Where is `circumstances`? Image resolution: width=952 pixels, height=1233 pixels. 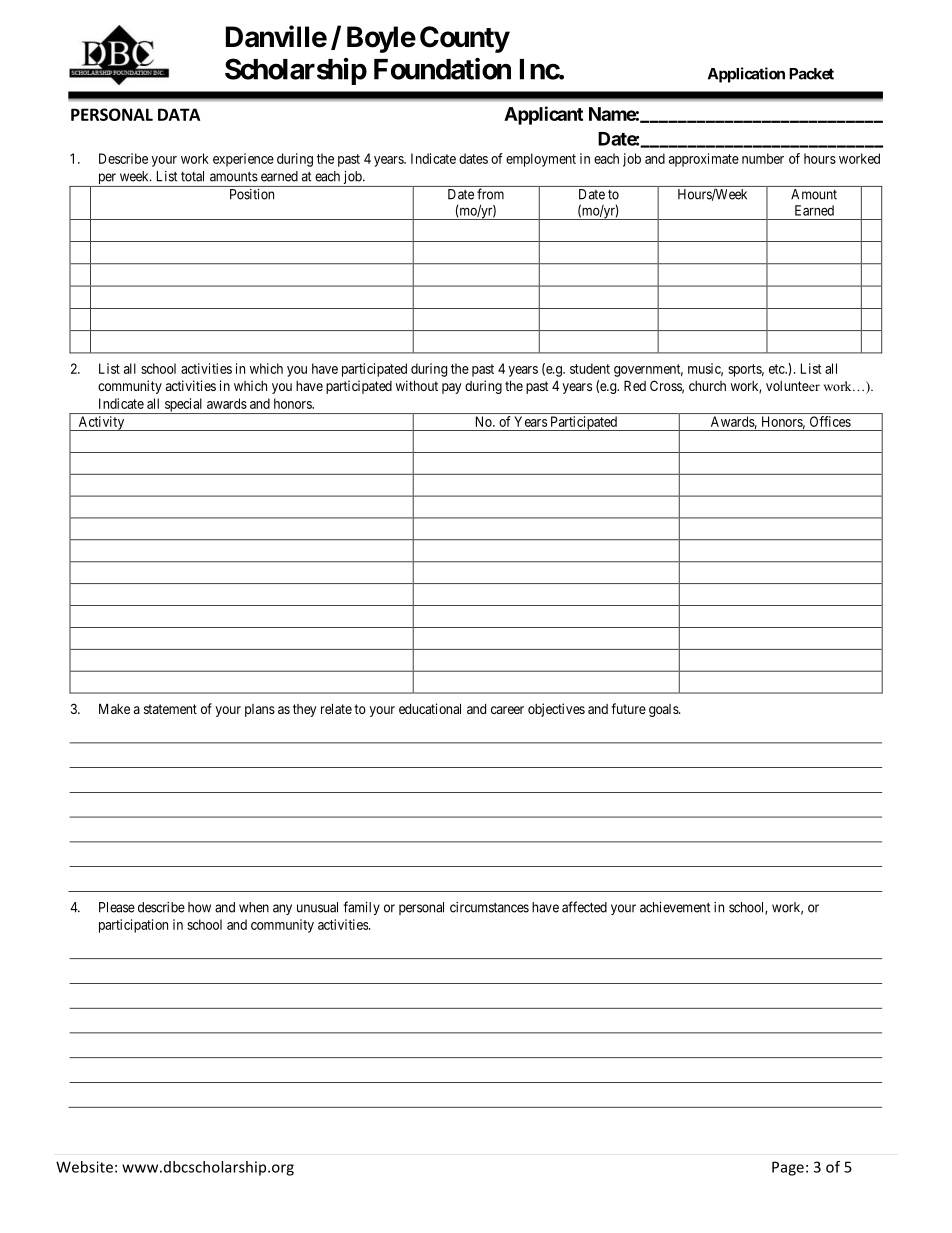 circumstances is located at coordinates (489, 907).
